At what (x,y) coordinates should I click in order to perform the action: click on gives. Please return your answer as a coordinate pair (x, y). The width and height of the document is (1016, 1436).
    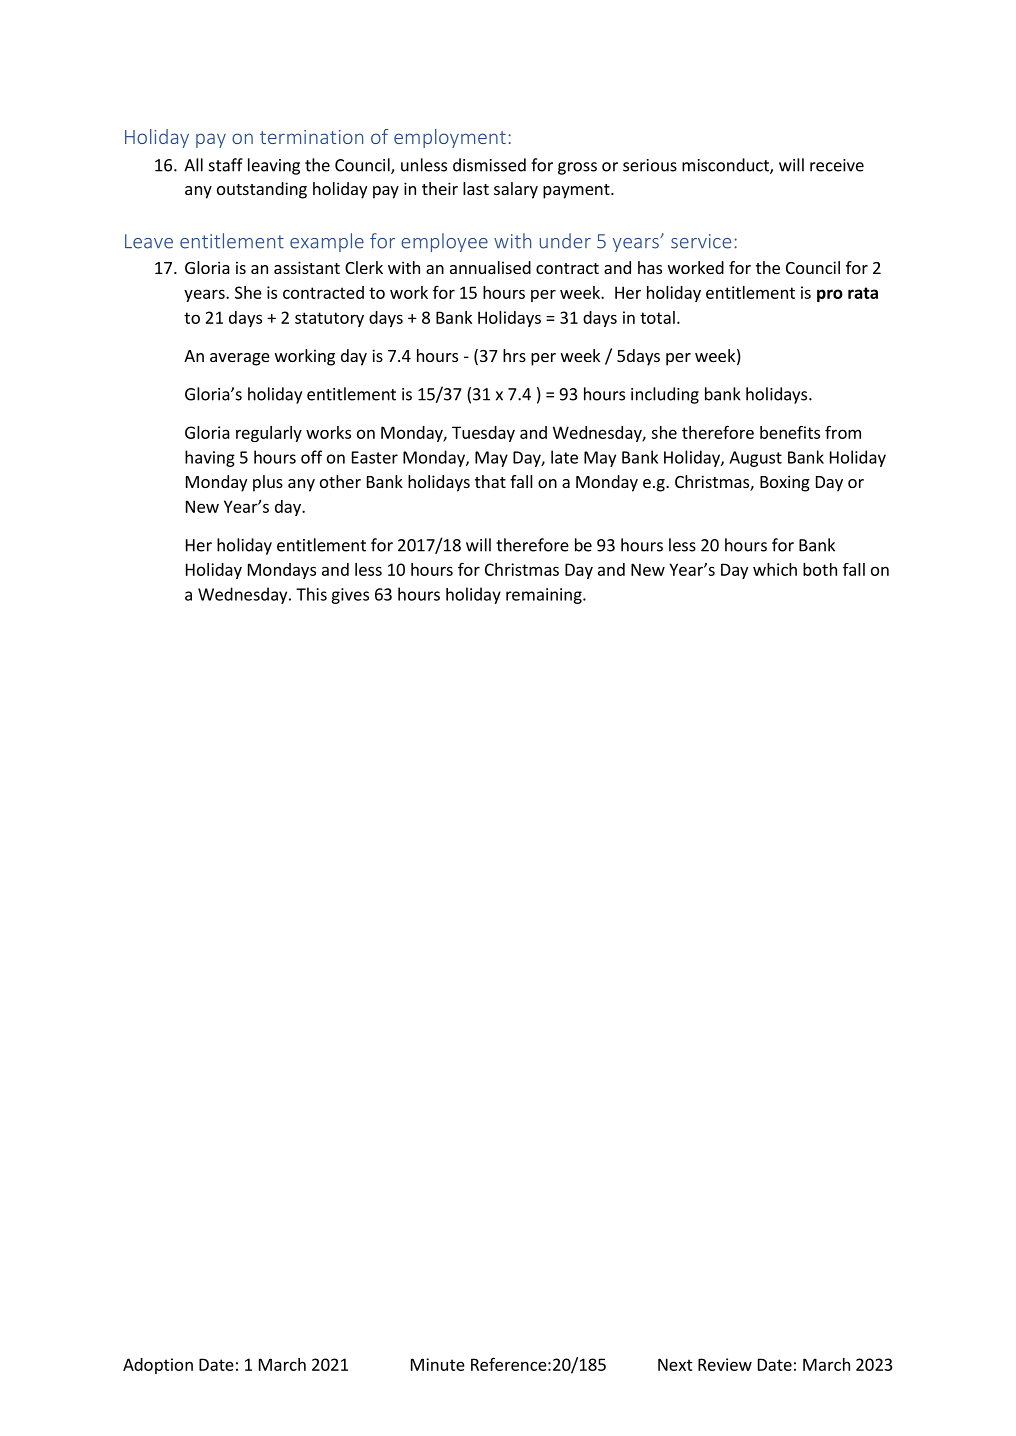
    Looking at the image, I should click on (350, 596).
